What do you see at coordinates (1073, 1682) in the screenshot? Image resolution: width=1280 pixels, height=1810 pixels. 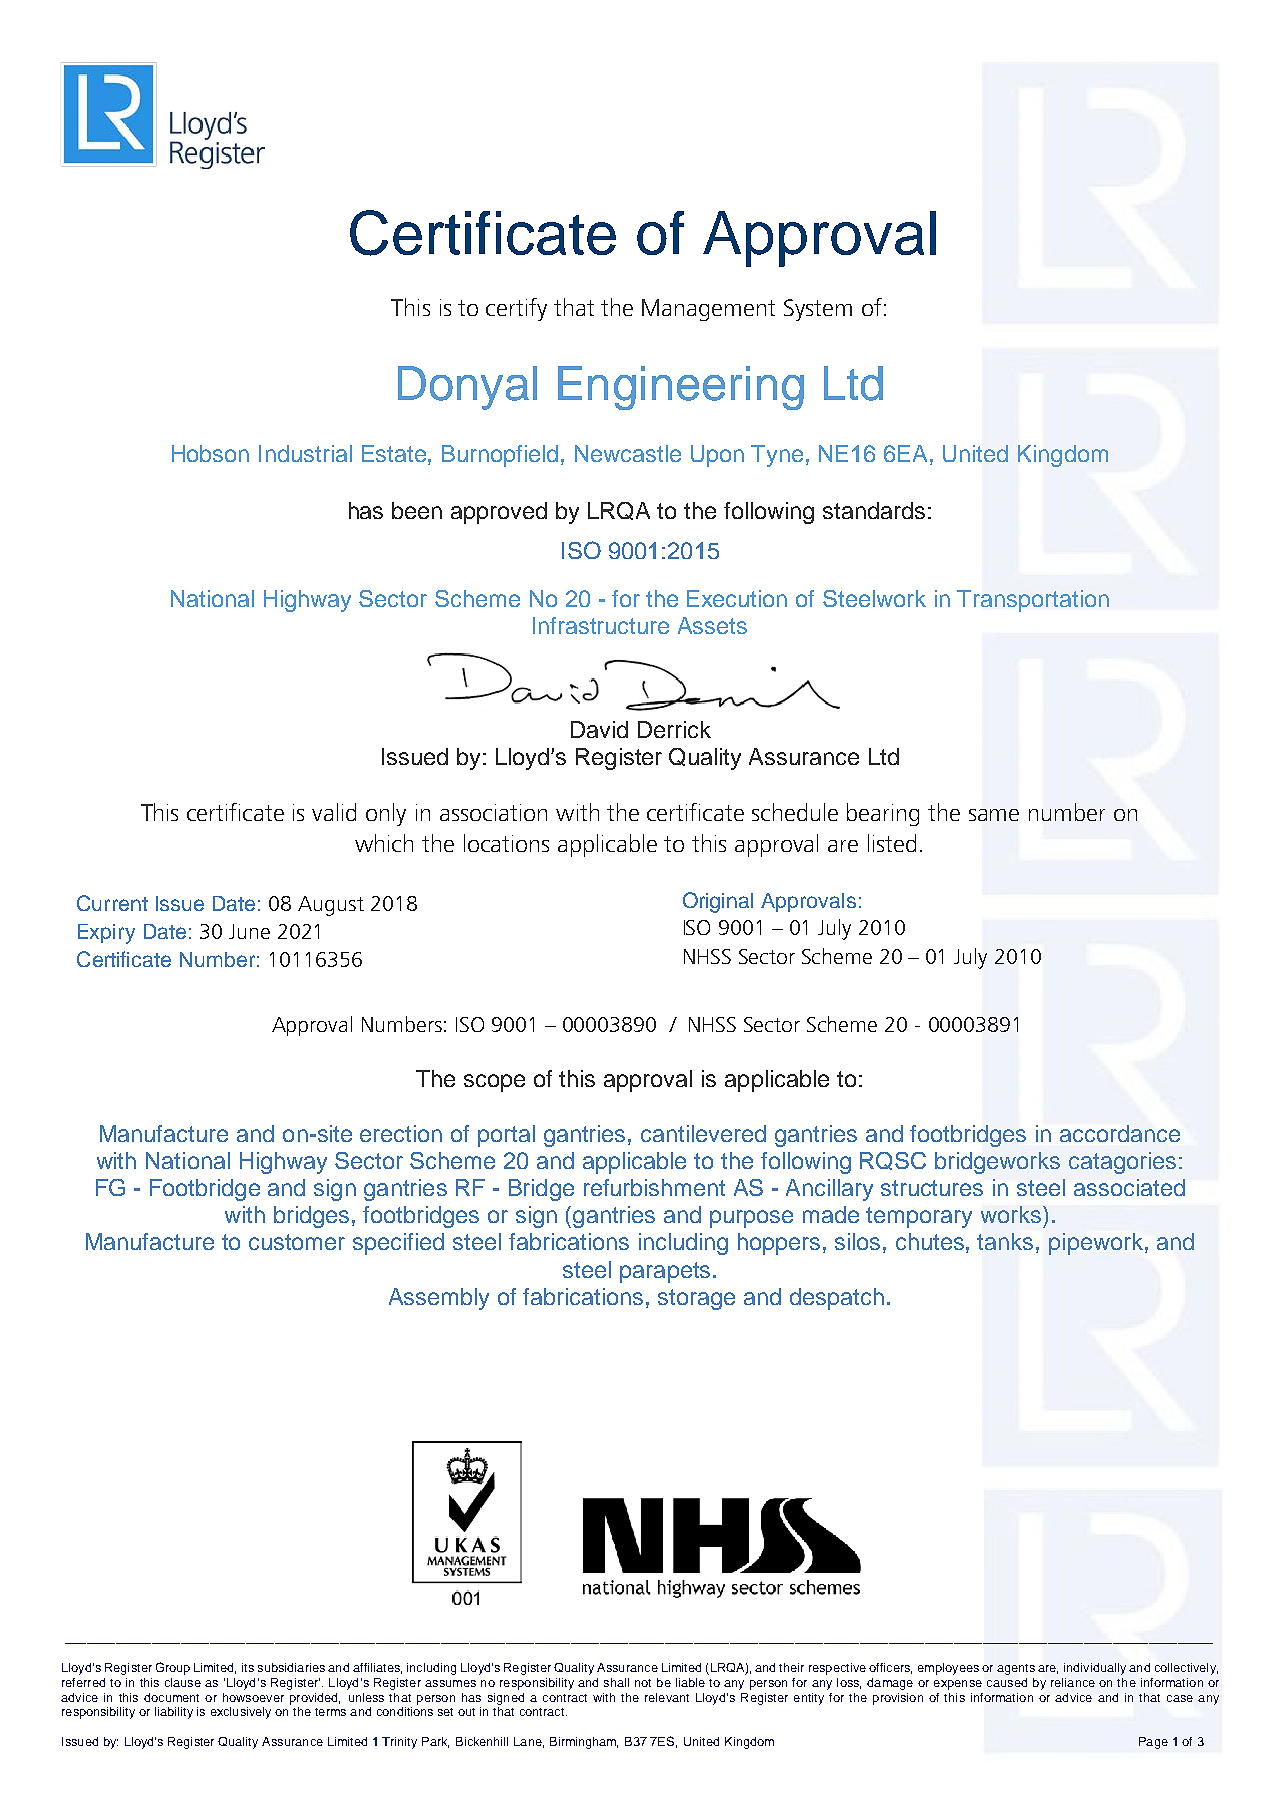 I see `reliance` at bounding box center [1073, 1682].
